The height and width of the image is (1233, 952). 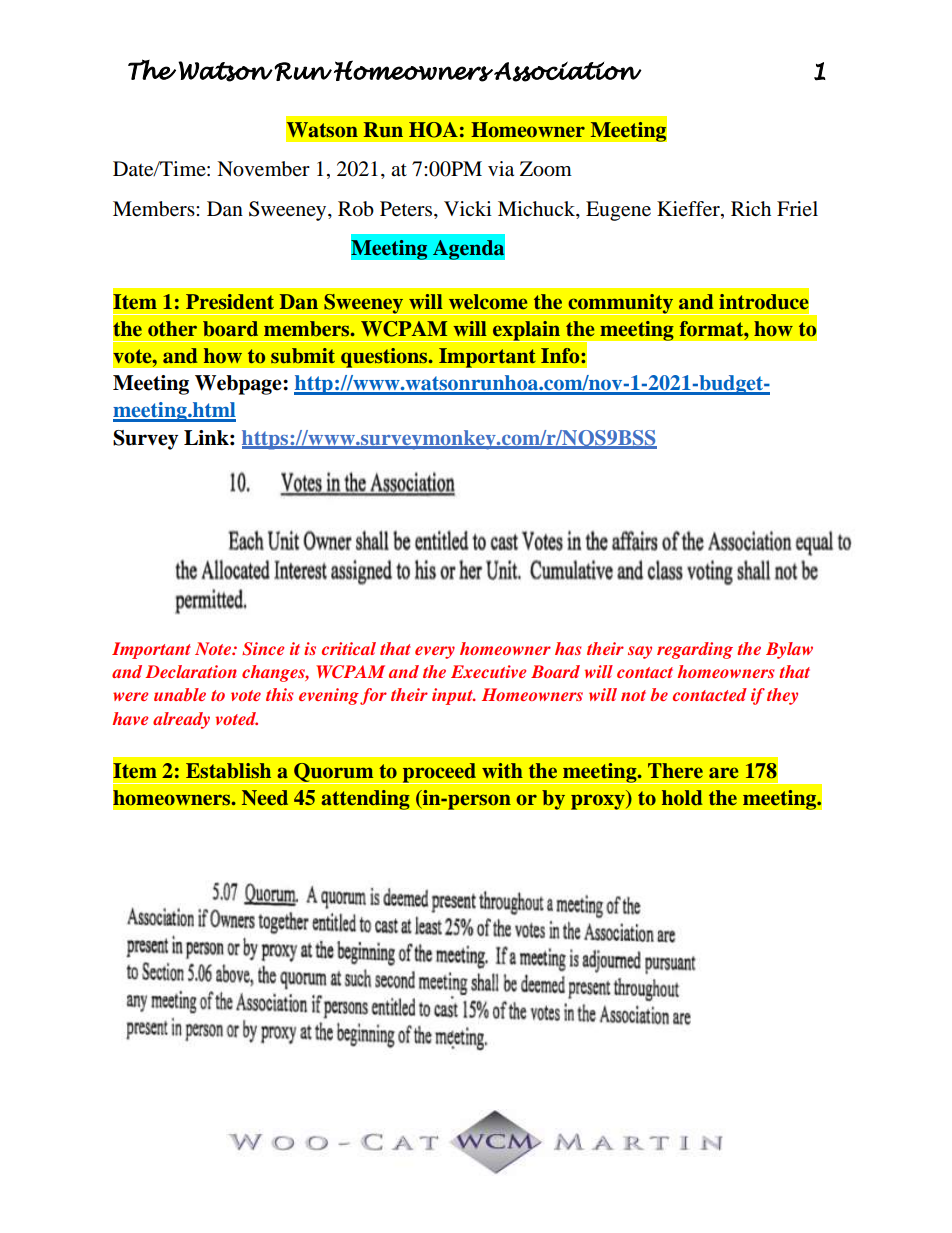 What do you see at coordinates (263, 649) in the image?
I see `Since` at bounding box center [263, 649].
